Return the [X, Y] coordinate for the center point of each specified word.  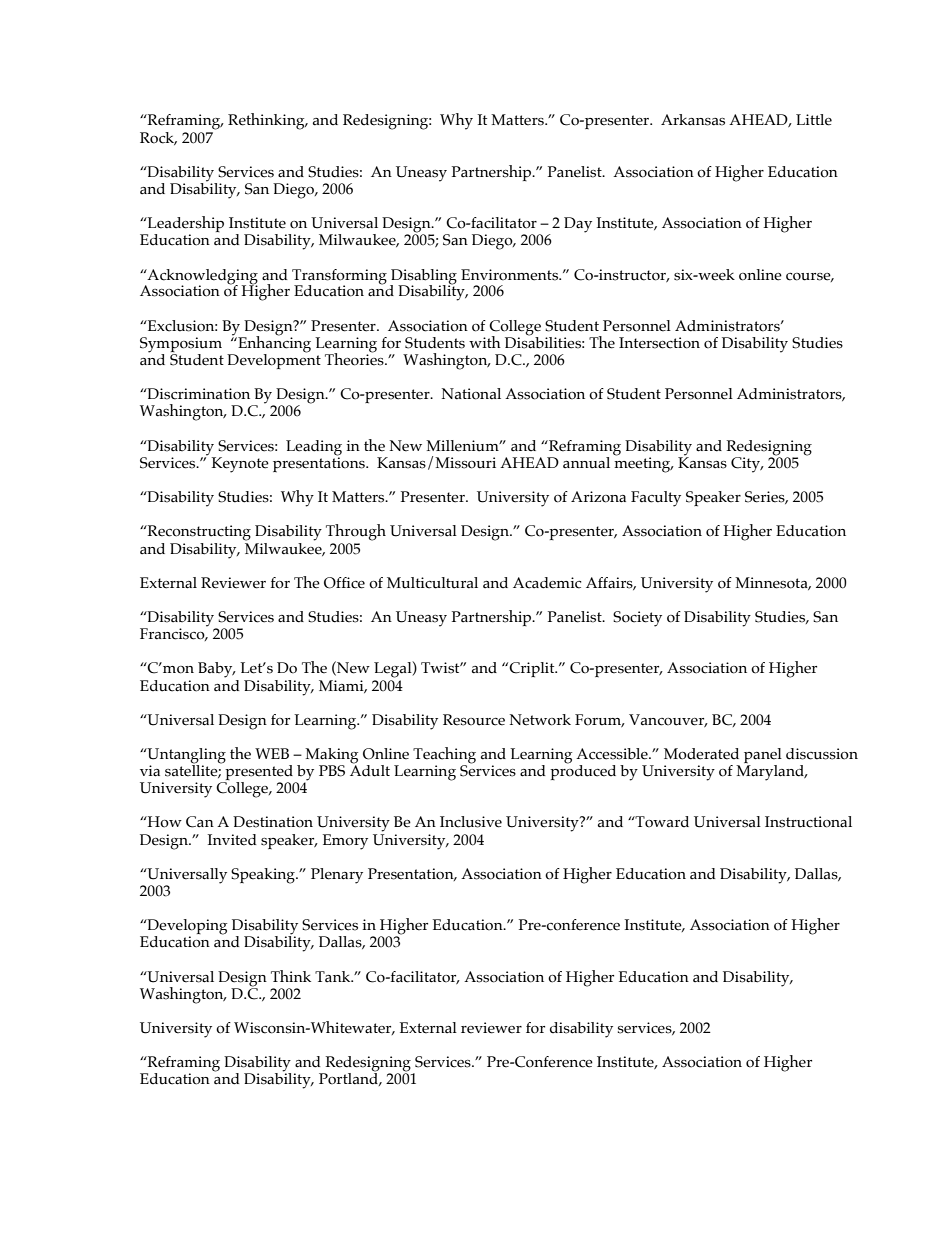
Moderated [701, 754]
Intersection [659, 343]
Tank [334, 976]
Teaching [444, 756]
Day [578, 225]
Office [344, 583]
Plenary [337, 876]
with [485, 342]
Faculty [656, 499]
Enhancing [273, 344]
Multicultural [432, 583]
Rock [158, 138]
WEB [272, 753]
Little [814, 120]
